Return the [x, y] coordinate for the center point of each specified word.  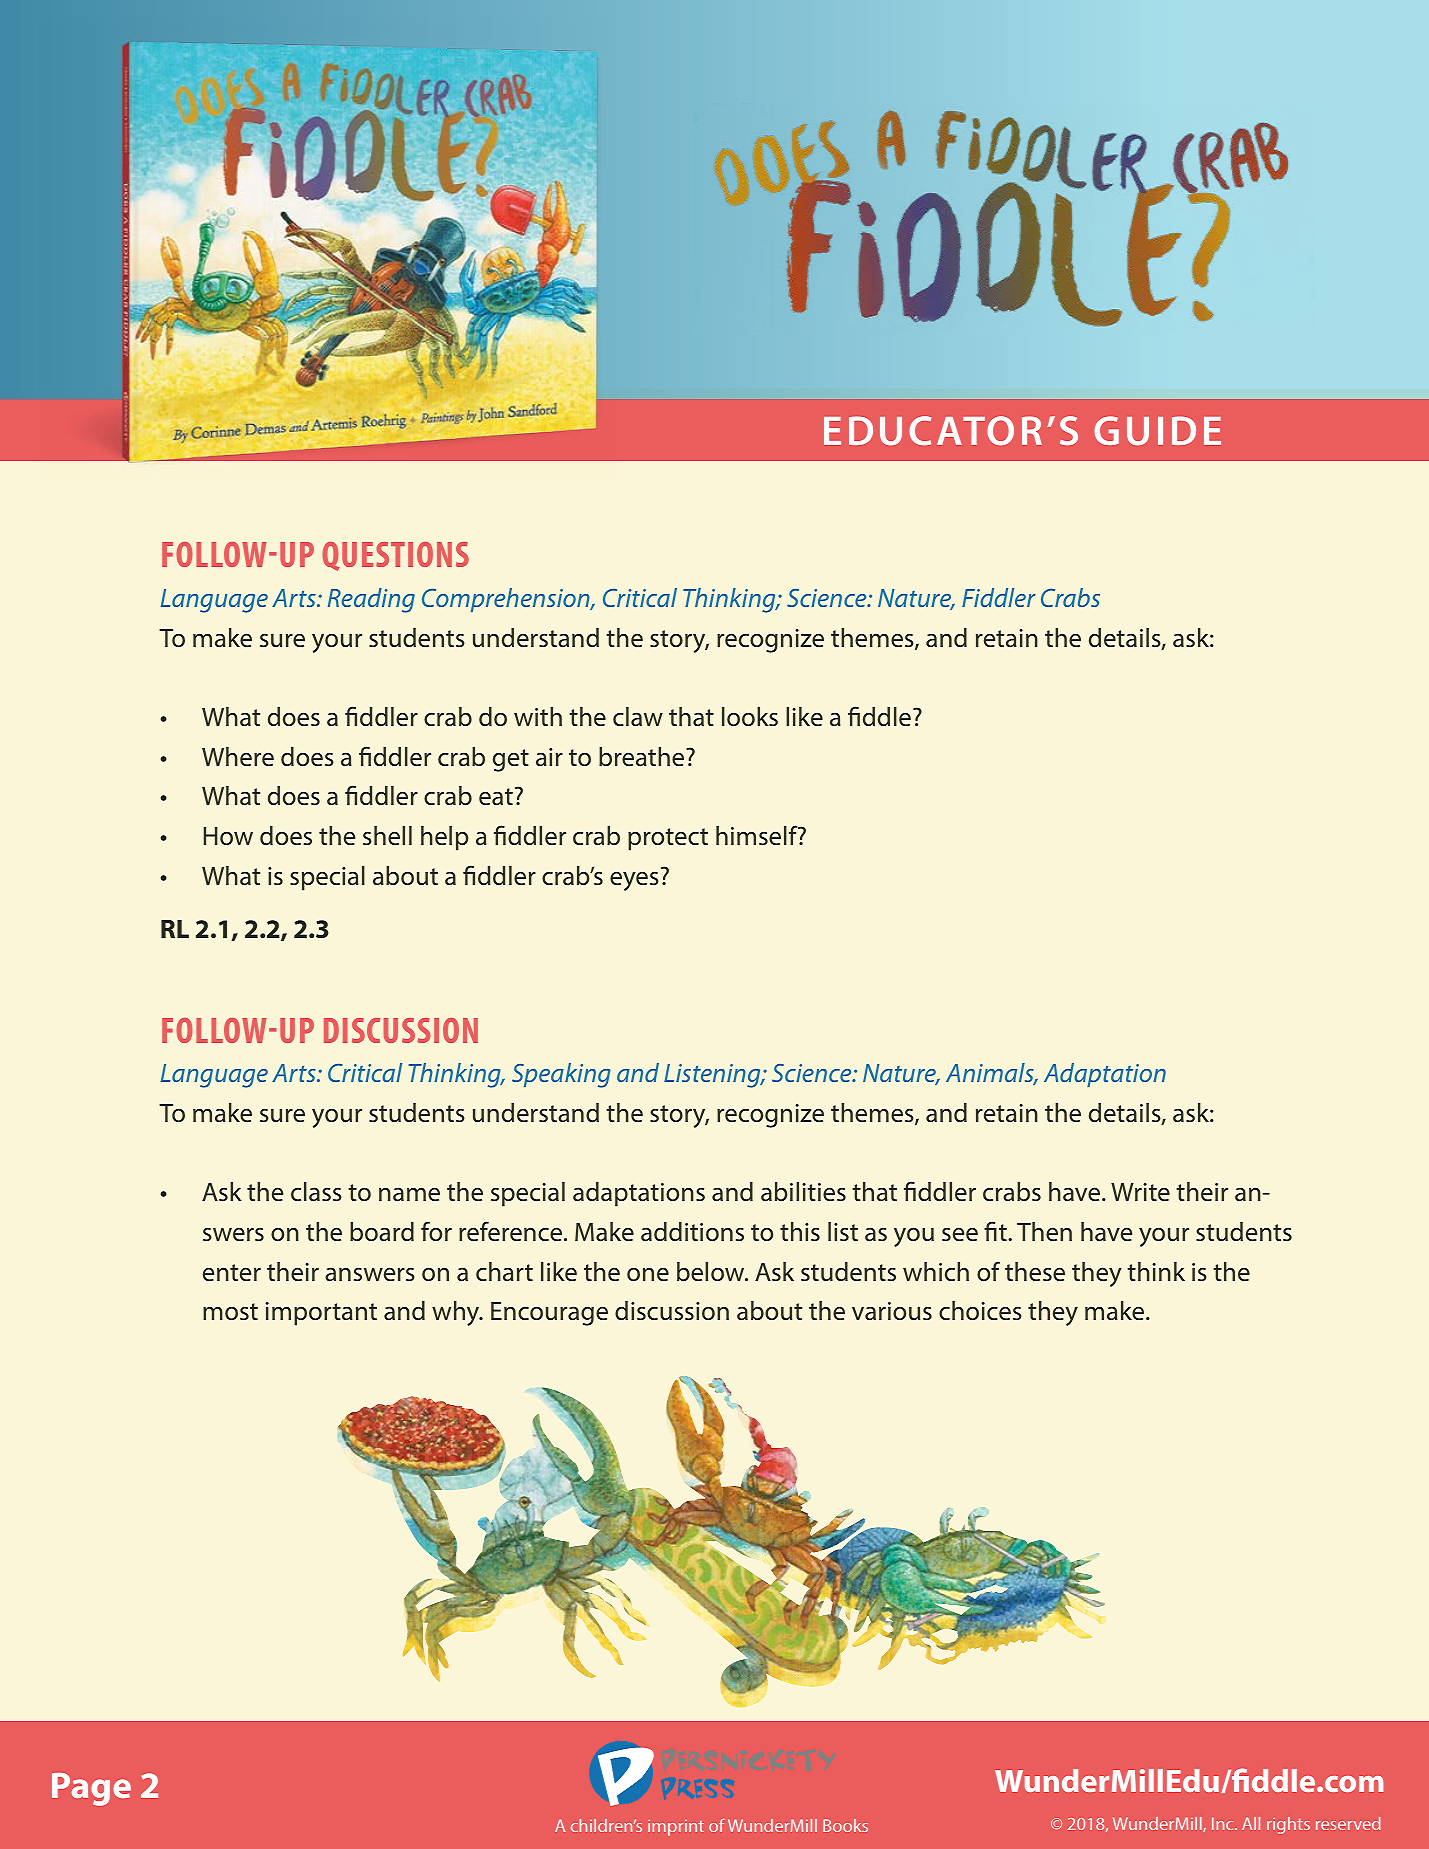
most [230, 1312]
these [1035, 1271]
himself [758, 835]
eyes [634, 881]
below [712, 1272]
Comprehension [507, 600]
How [228, 836]
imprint [676, 1827]
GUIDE [1157, 431]
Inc [1224, 1823]
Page [91, 1789]
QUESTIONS [395, 556]
